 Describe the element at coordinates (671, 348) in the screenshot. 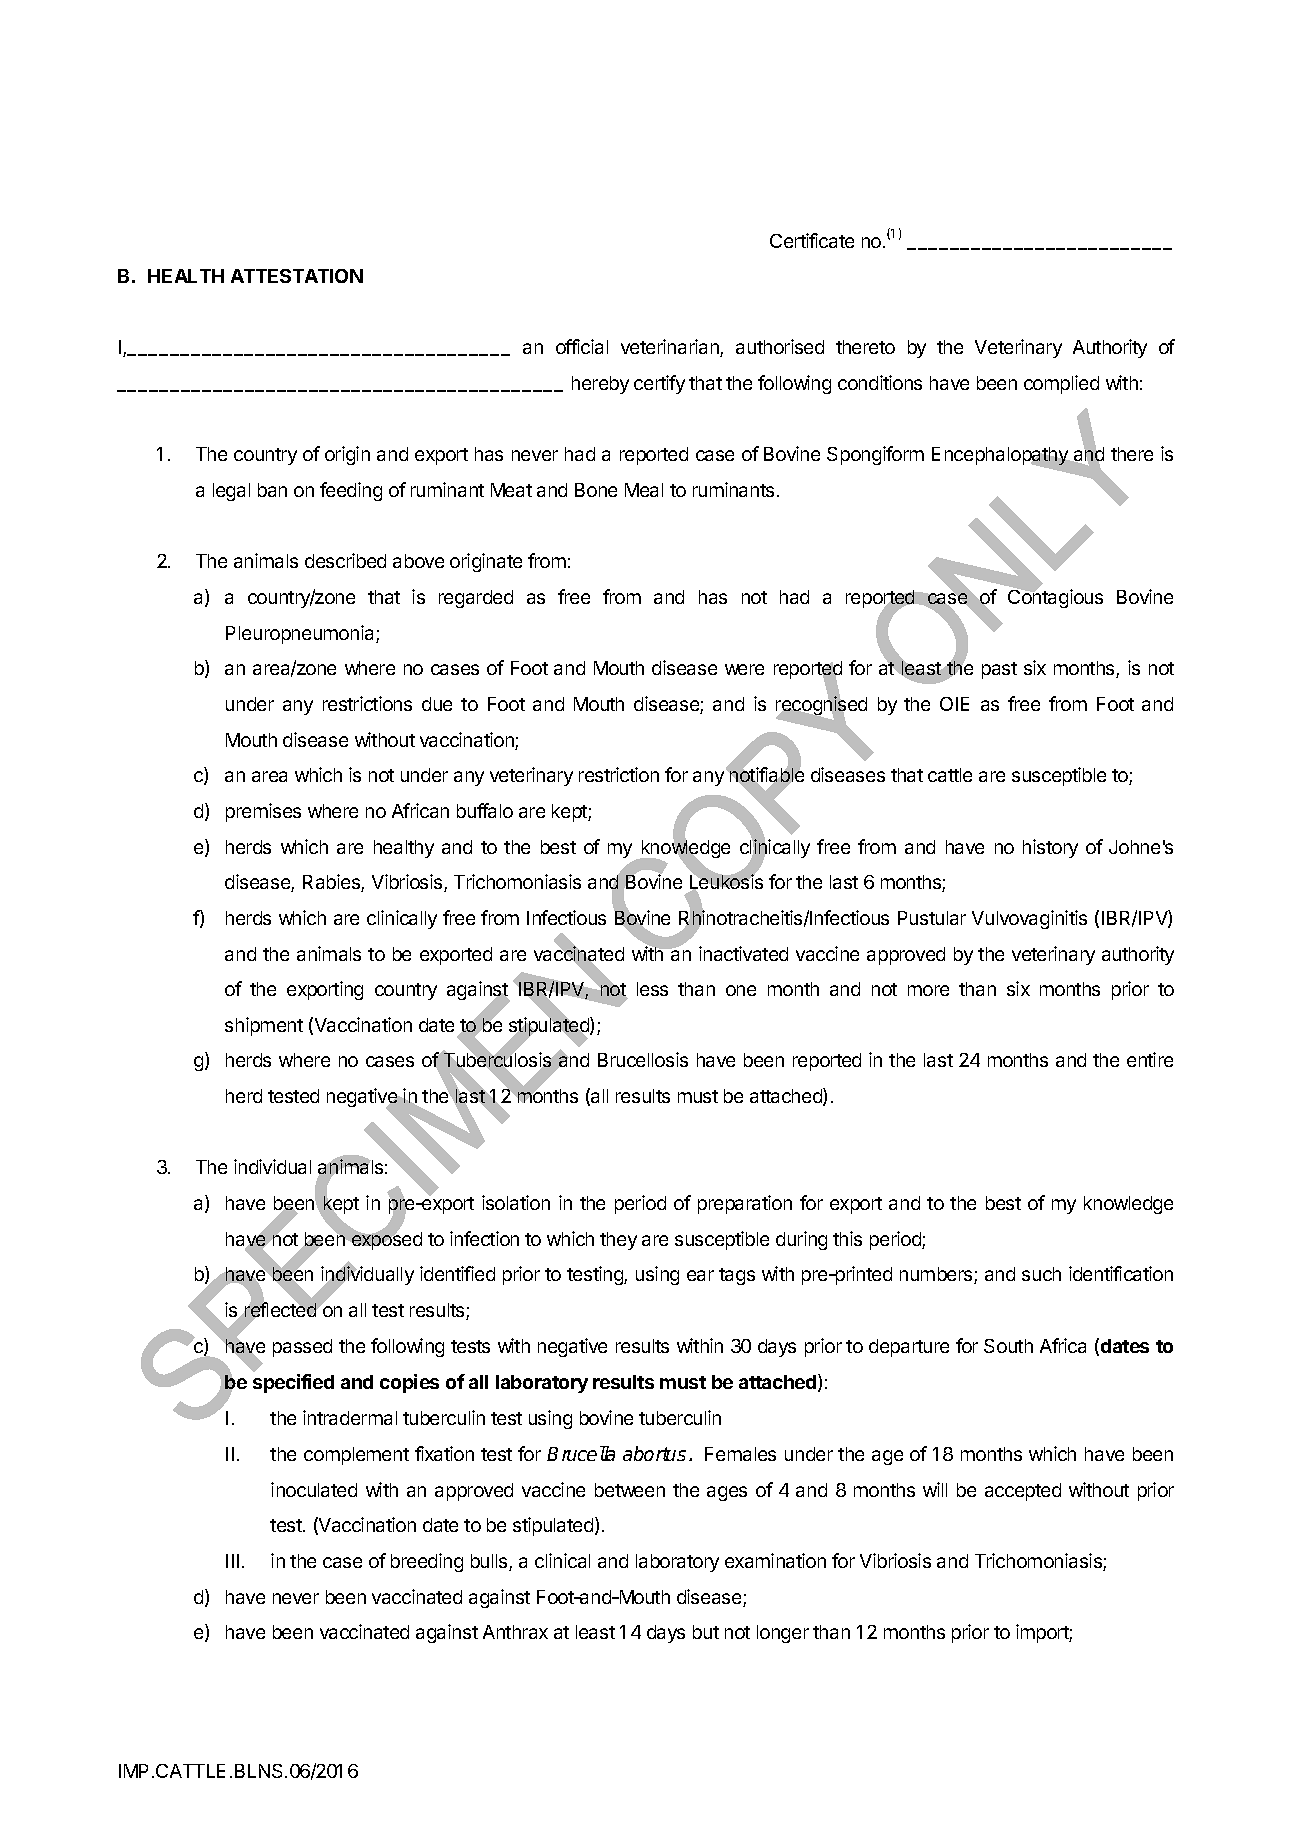

I see `veterinarian` at that location.
